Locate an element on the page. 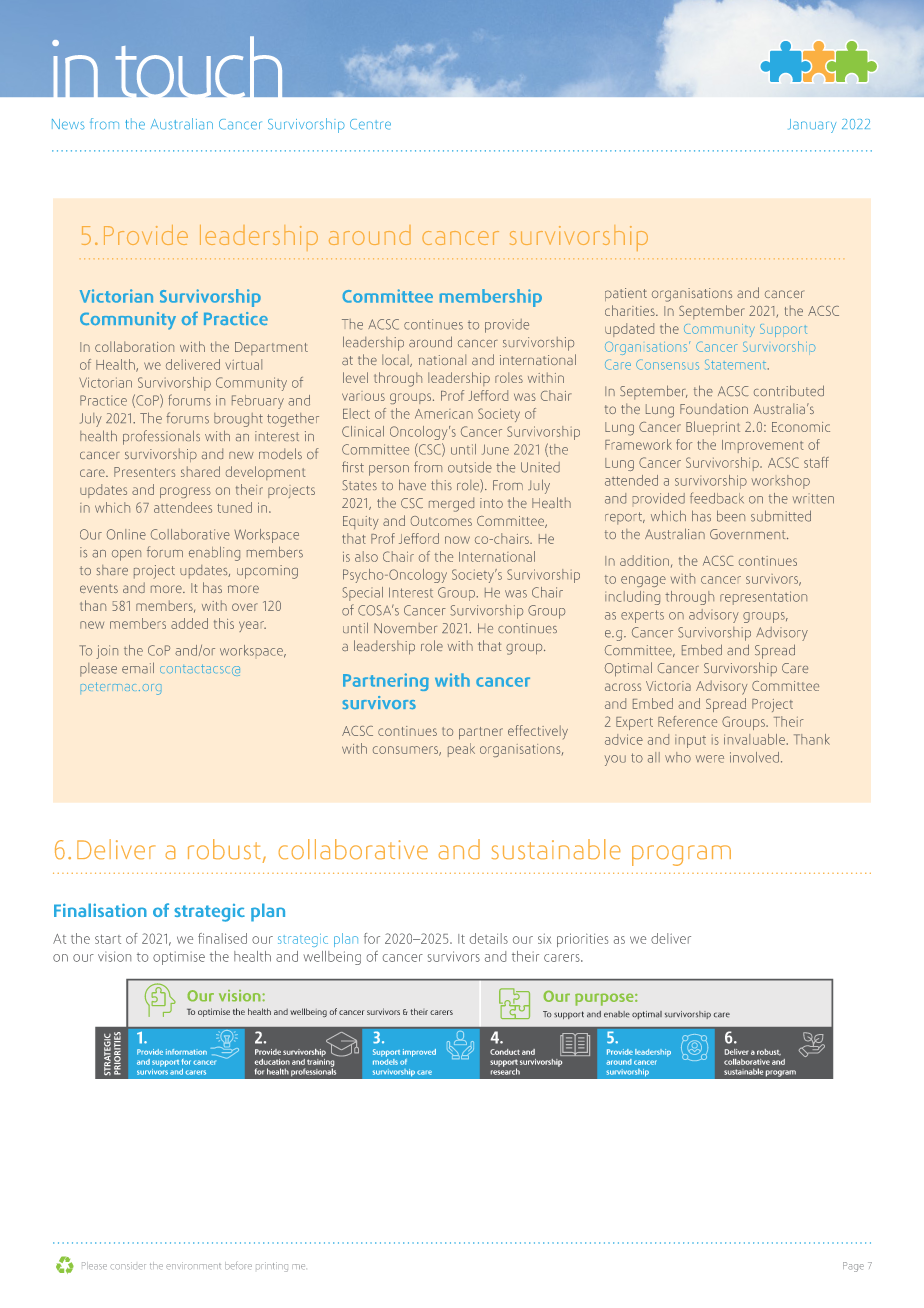 The image size is (924, 1308). optimise is located at coordinates (179, 958).
